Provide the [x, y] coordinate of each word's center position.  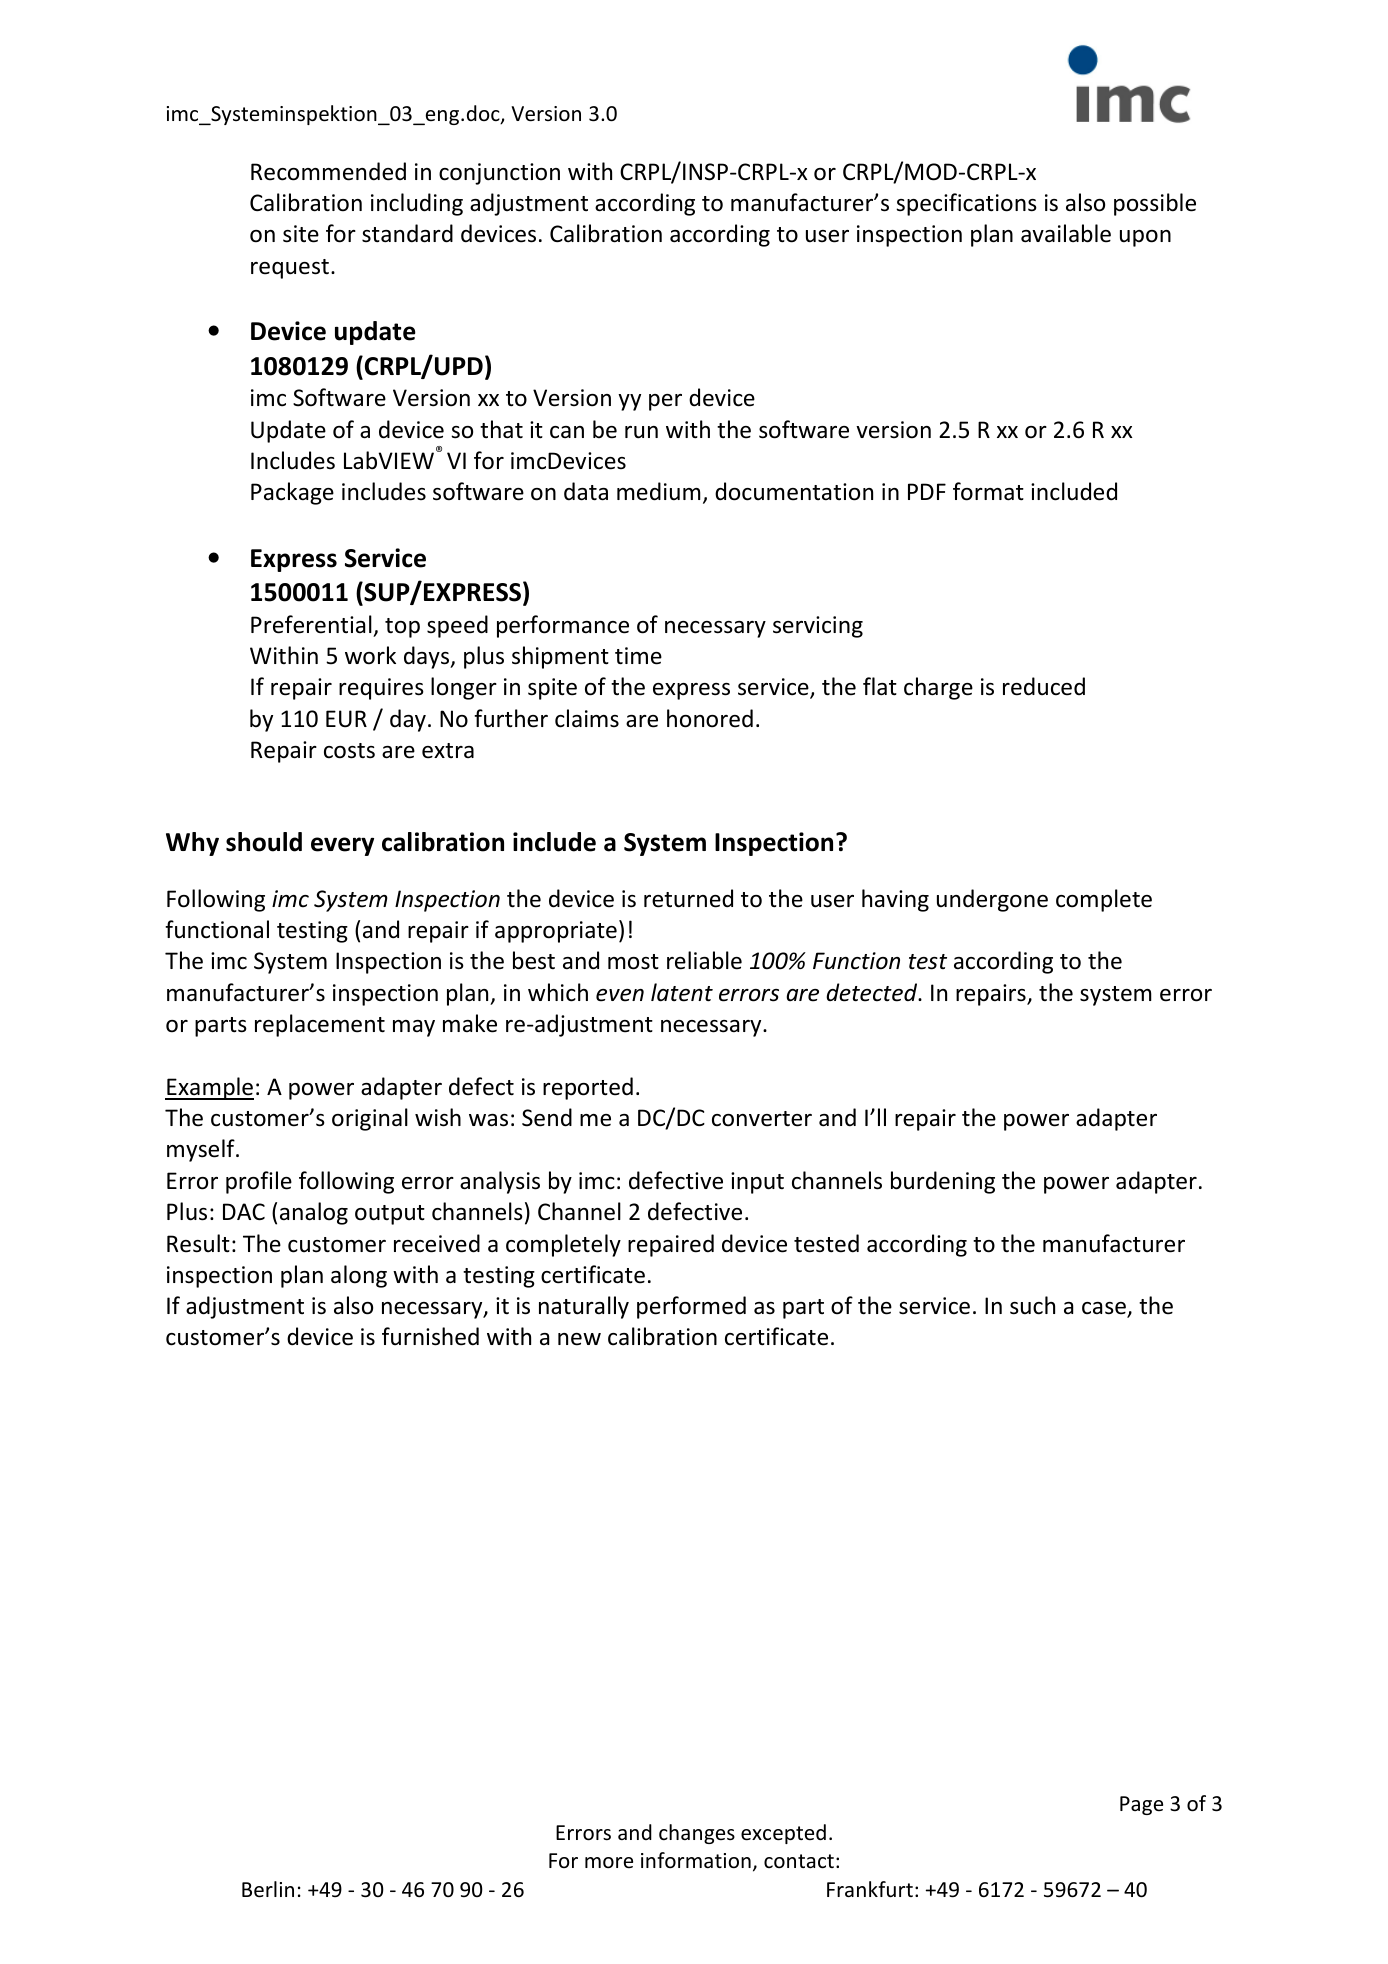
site [301, 234]
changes [697, 1834]
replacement [320, 1025]
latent [682, 992]
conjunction [499, 174]
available [1066, 233]
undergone [992, 900]
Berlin [268, 1889]
